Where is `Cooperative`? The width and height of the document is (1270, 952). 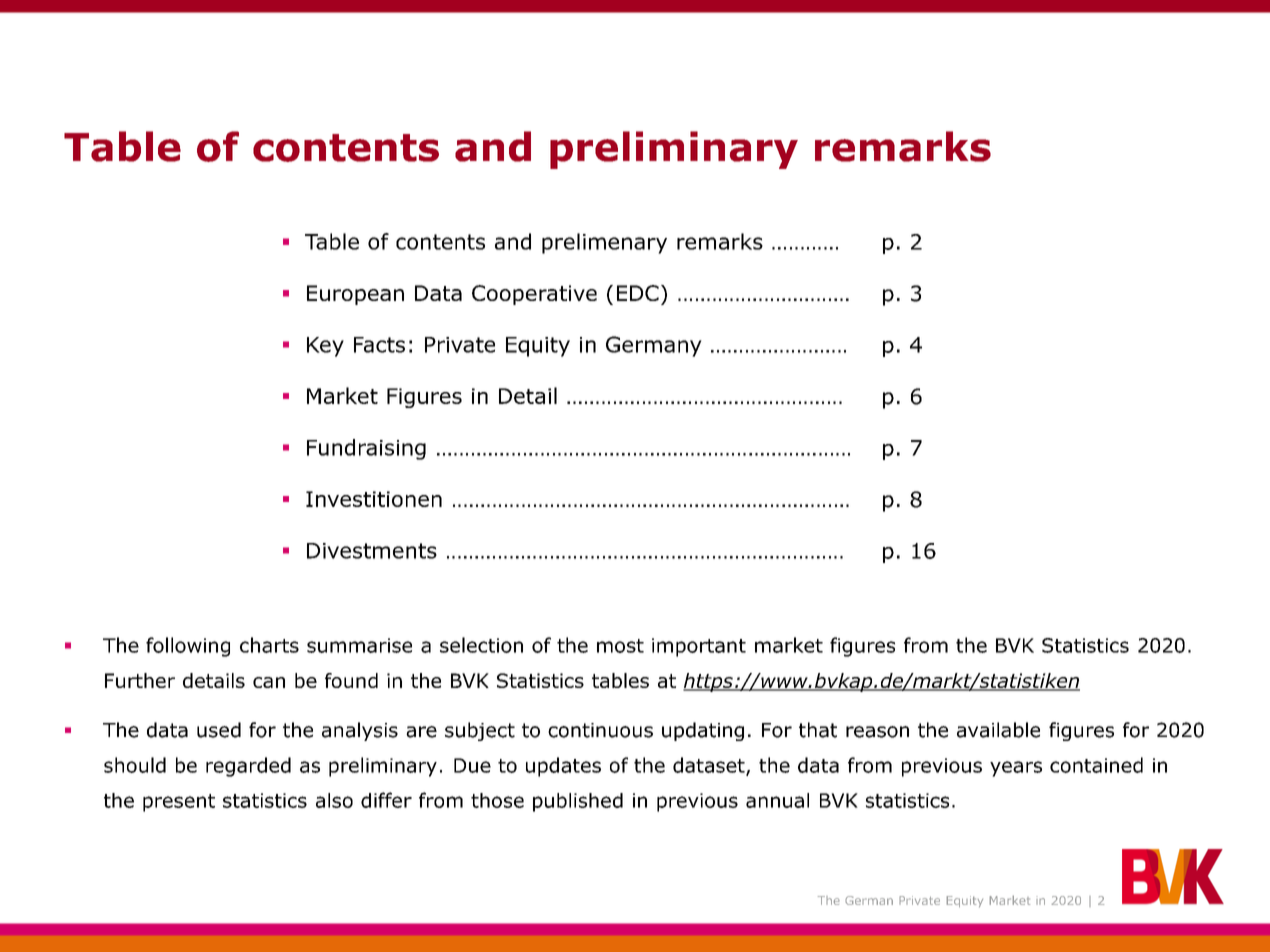
Cooperative is located at coordinates (534, 295).
